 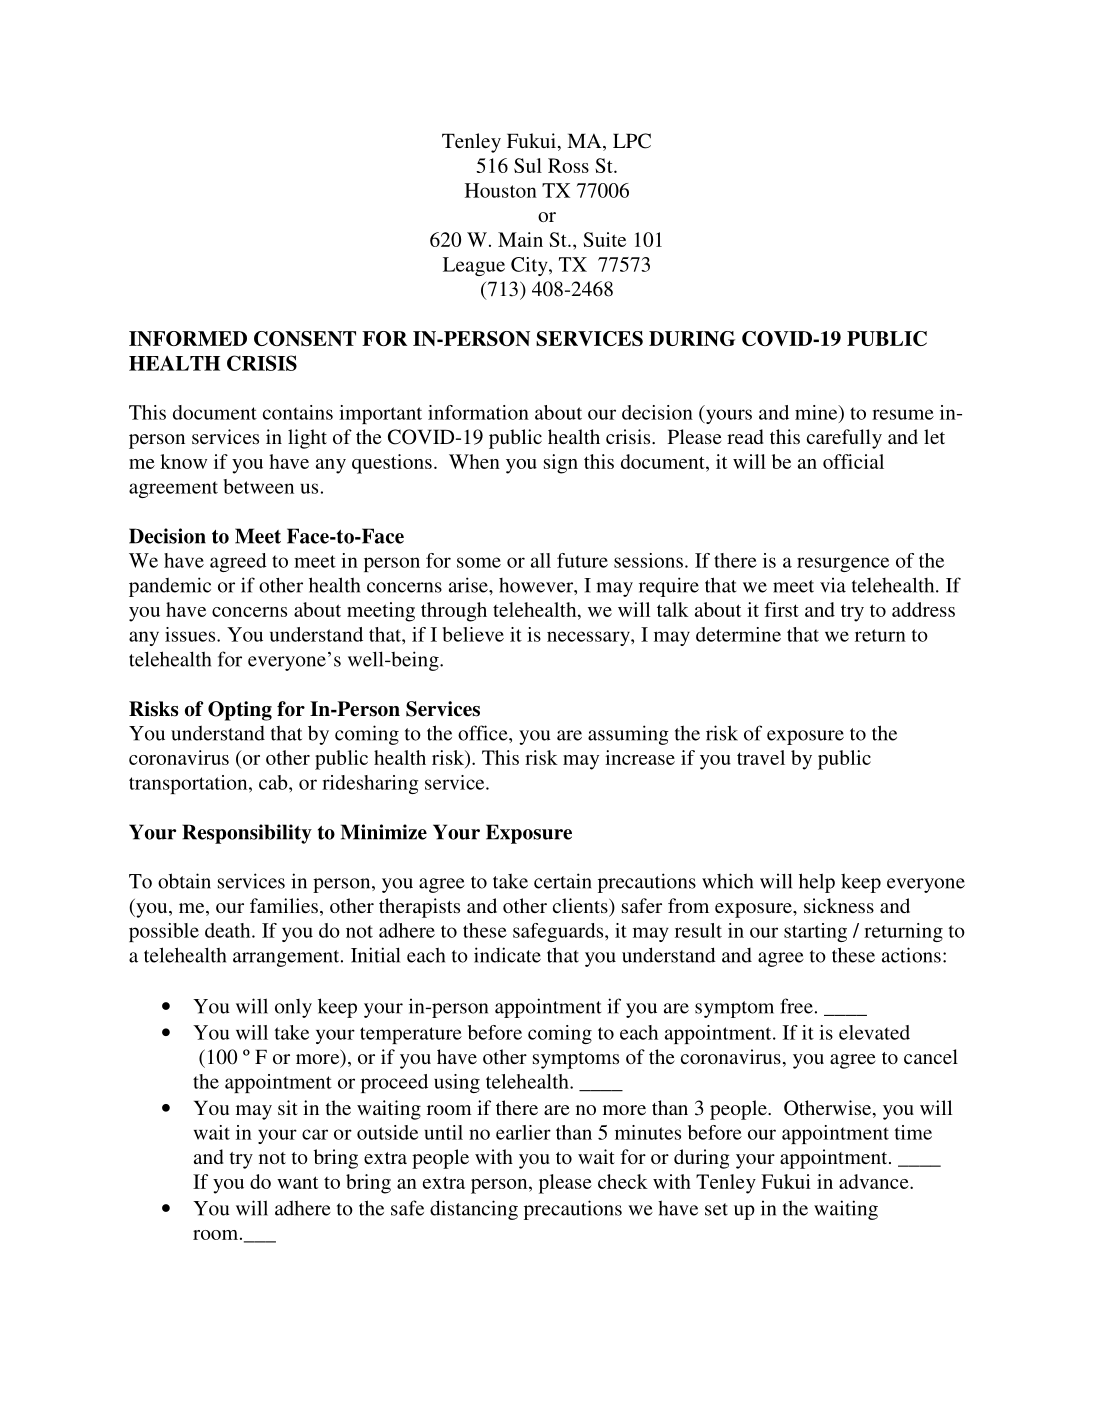 What do you see at coordinates (305, 338) in the document?
I see `CONSENT` at bounding box center [305, 338].
